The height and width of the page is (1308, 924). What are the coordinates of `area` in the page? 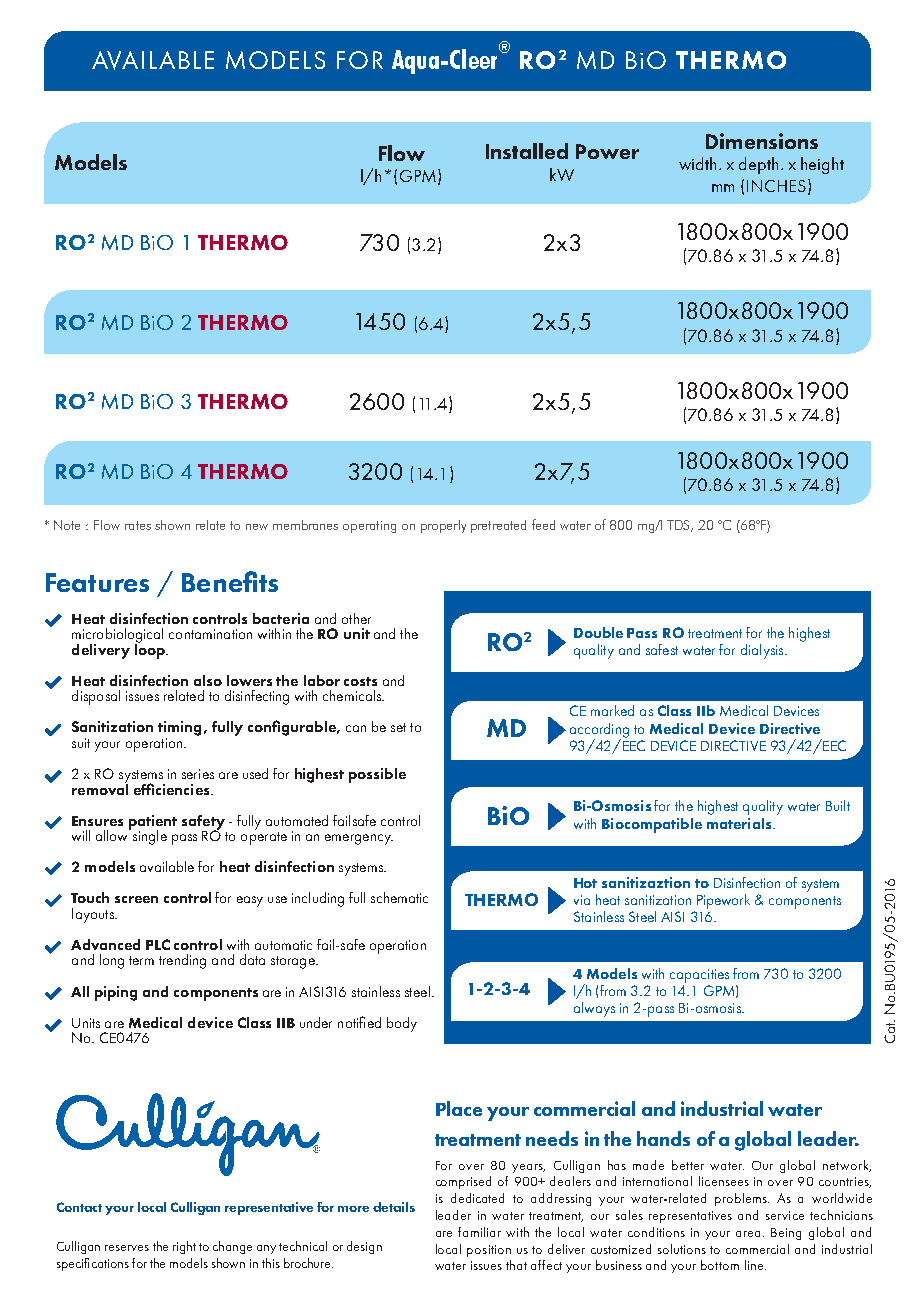 It's located at (750, 1234).
